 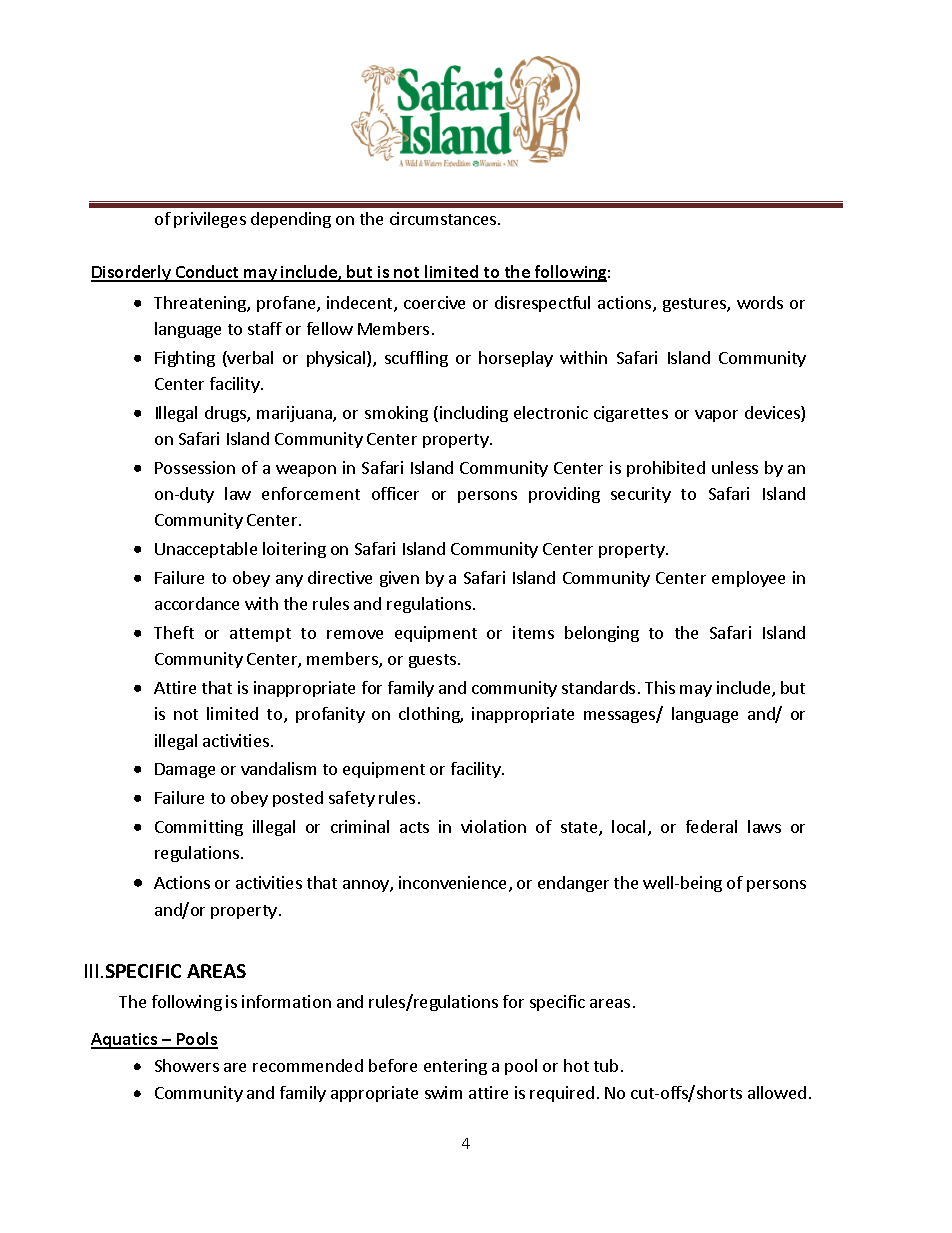 I want to click on words, so click(x=760, y=302).
